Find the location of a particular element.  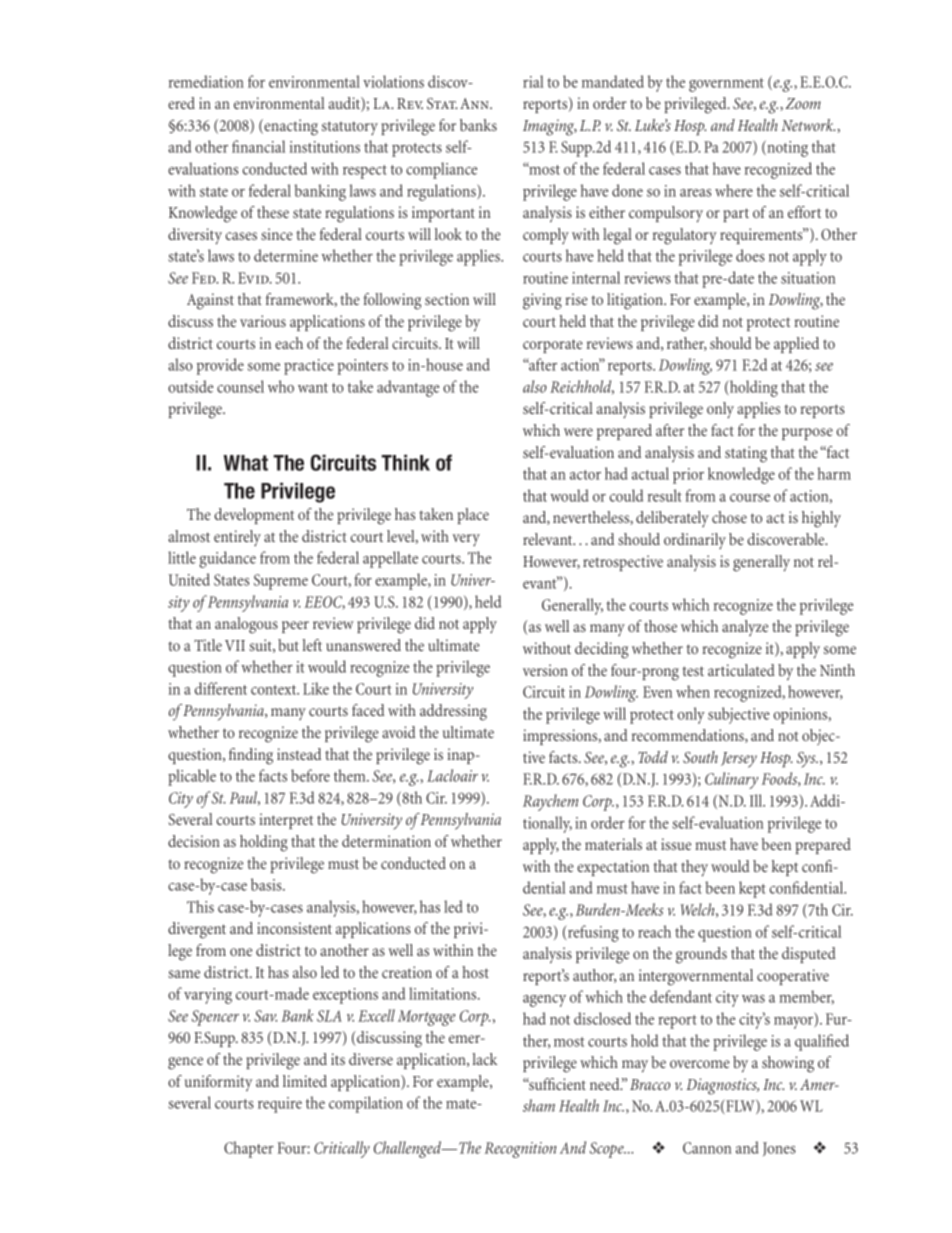

version is located at coordinates (545, 670).
